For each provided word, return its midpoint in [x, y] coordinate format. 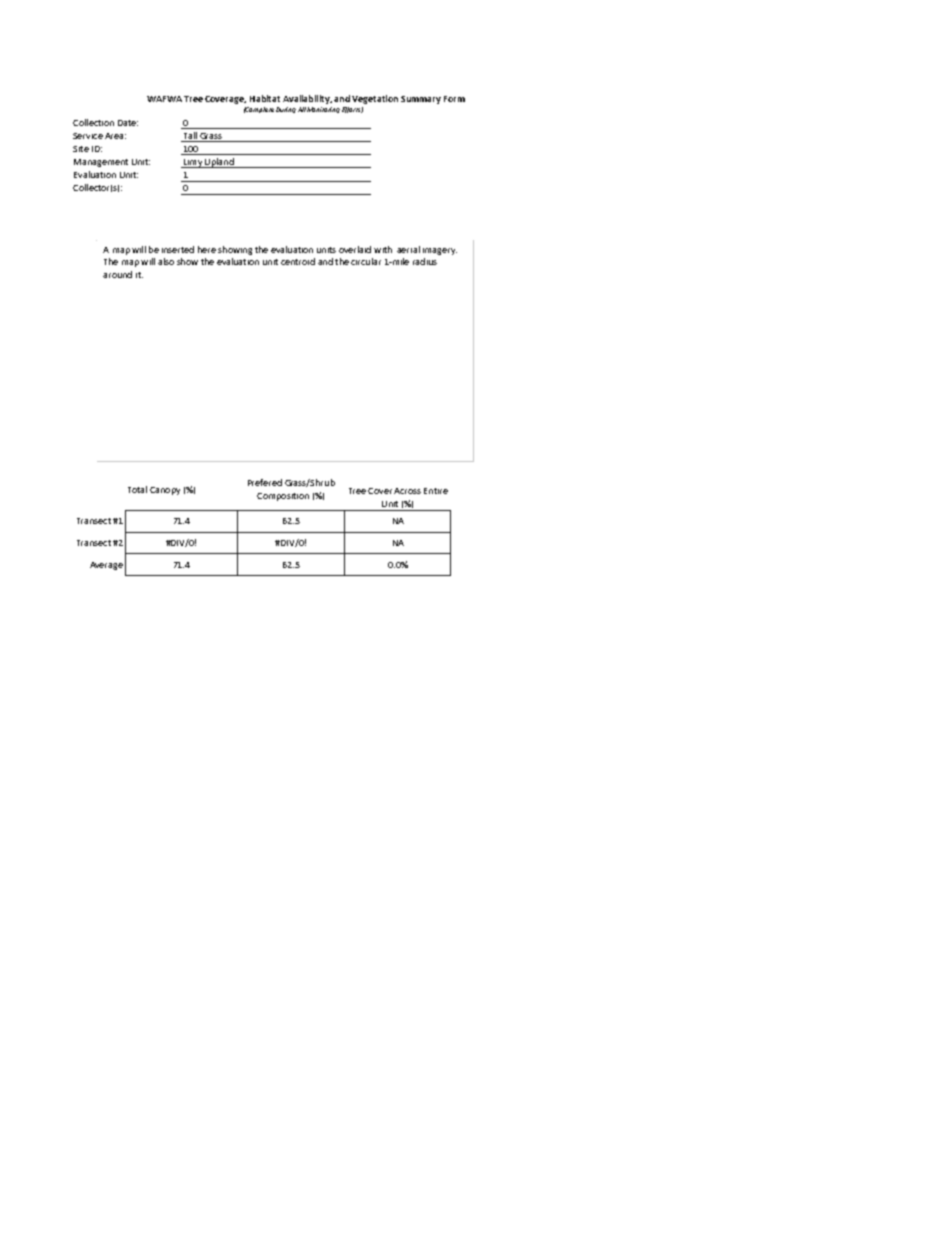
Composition [283, 497]
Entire [436, 491]
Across [407, 491]
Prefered [265, 482]
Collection [93, 122]
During [286, 110]
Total [137, 489]
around [117, 274]
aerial [408, 249]
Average [106, 566]
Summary [421, 100]
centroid [298, 261]
